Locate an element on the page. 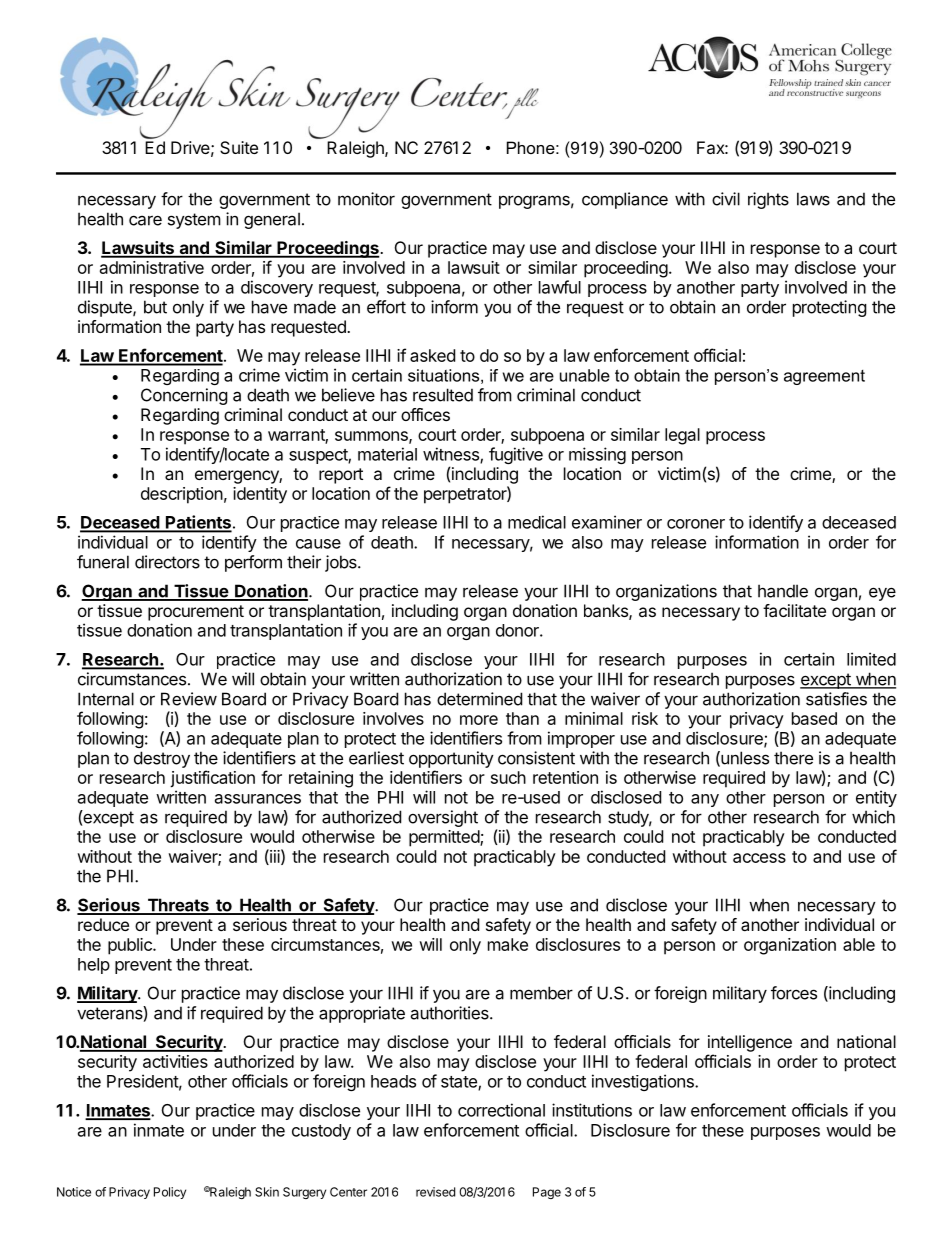  Policy is located at coordinates (170, 1193).
